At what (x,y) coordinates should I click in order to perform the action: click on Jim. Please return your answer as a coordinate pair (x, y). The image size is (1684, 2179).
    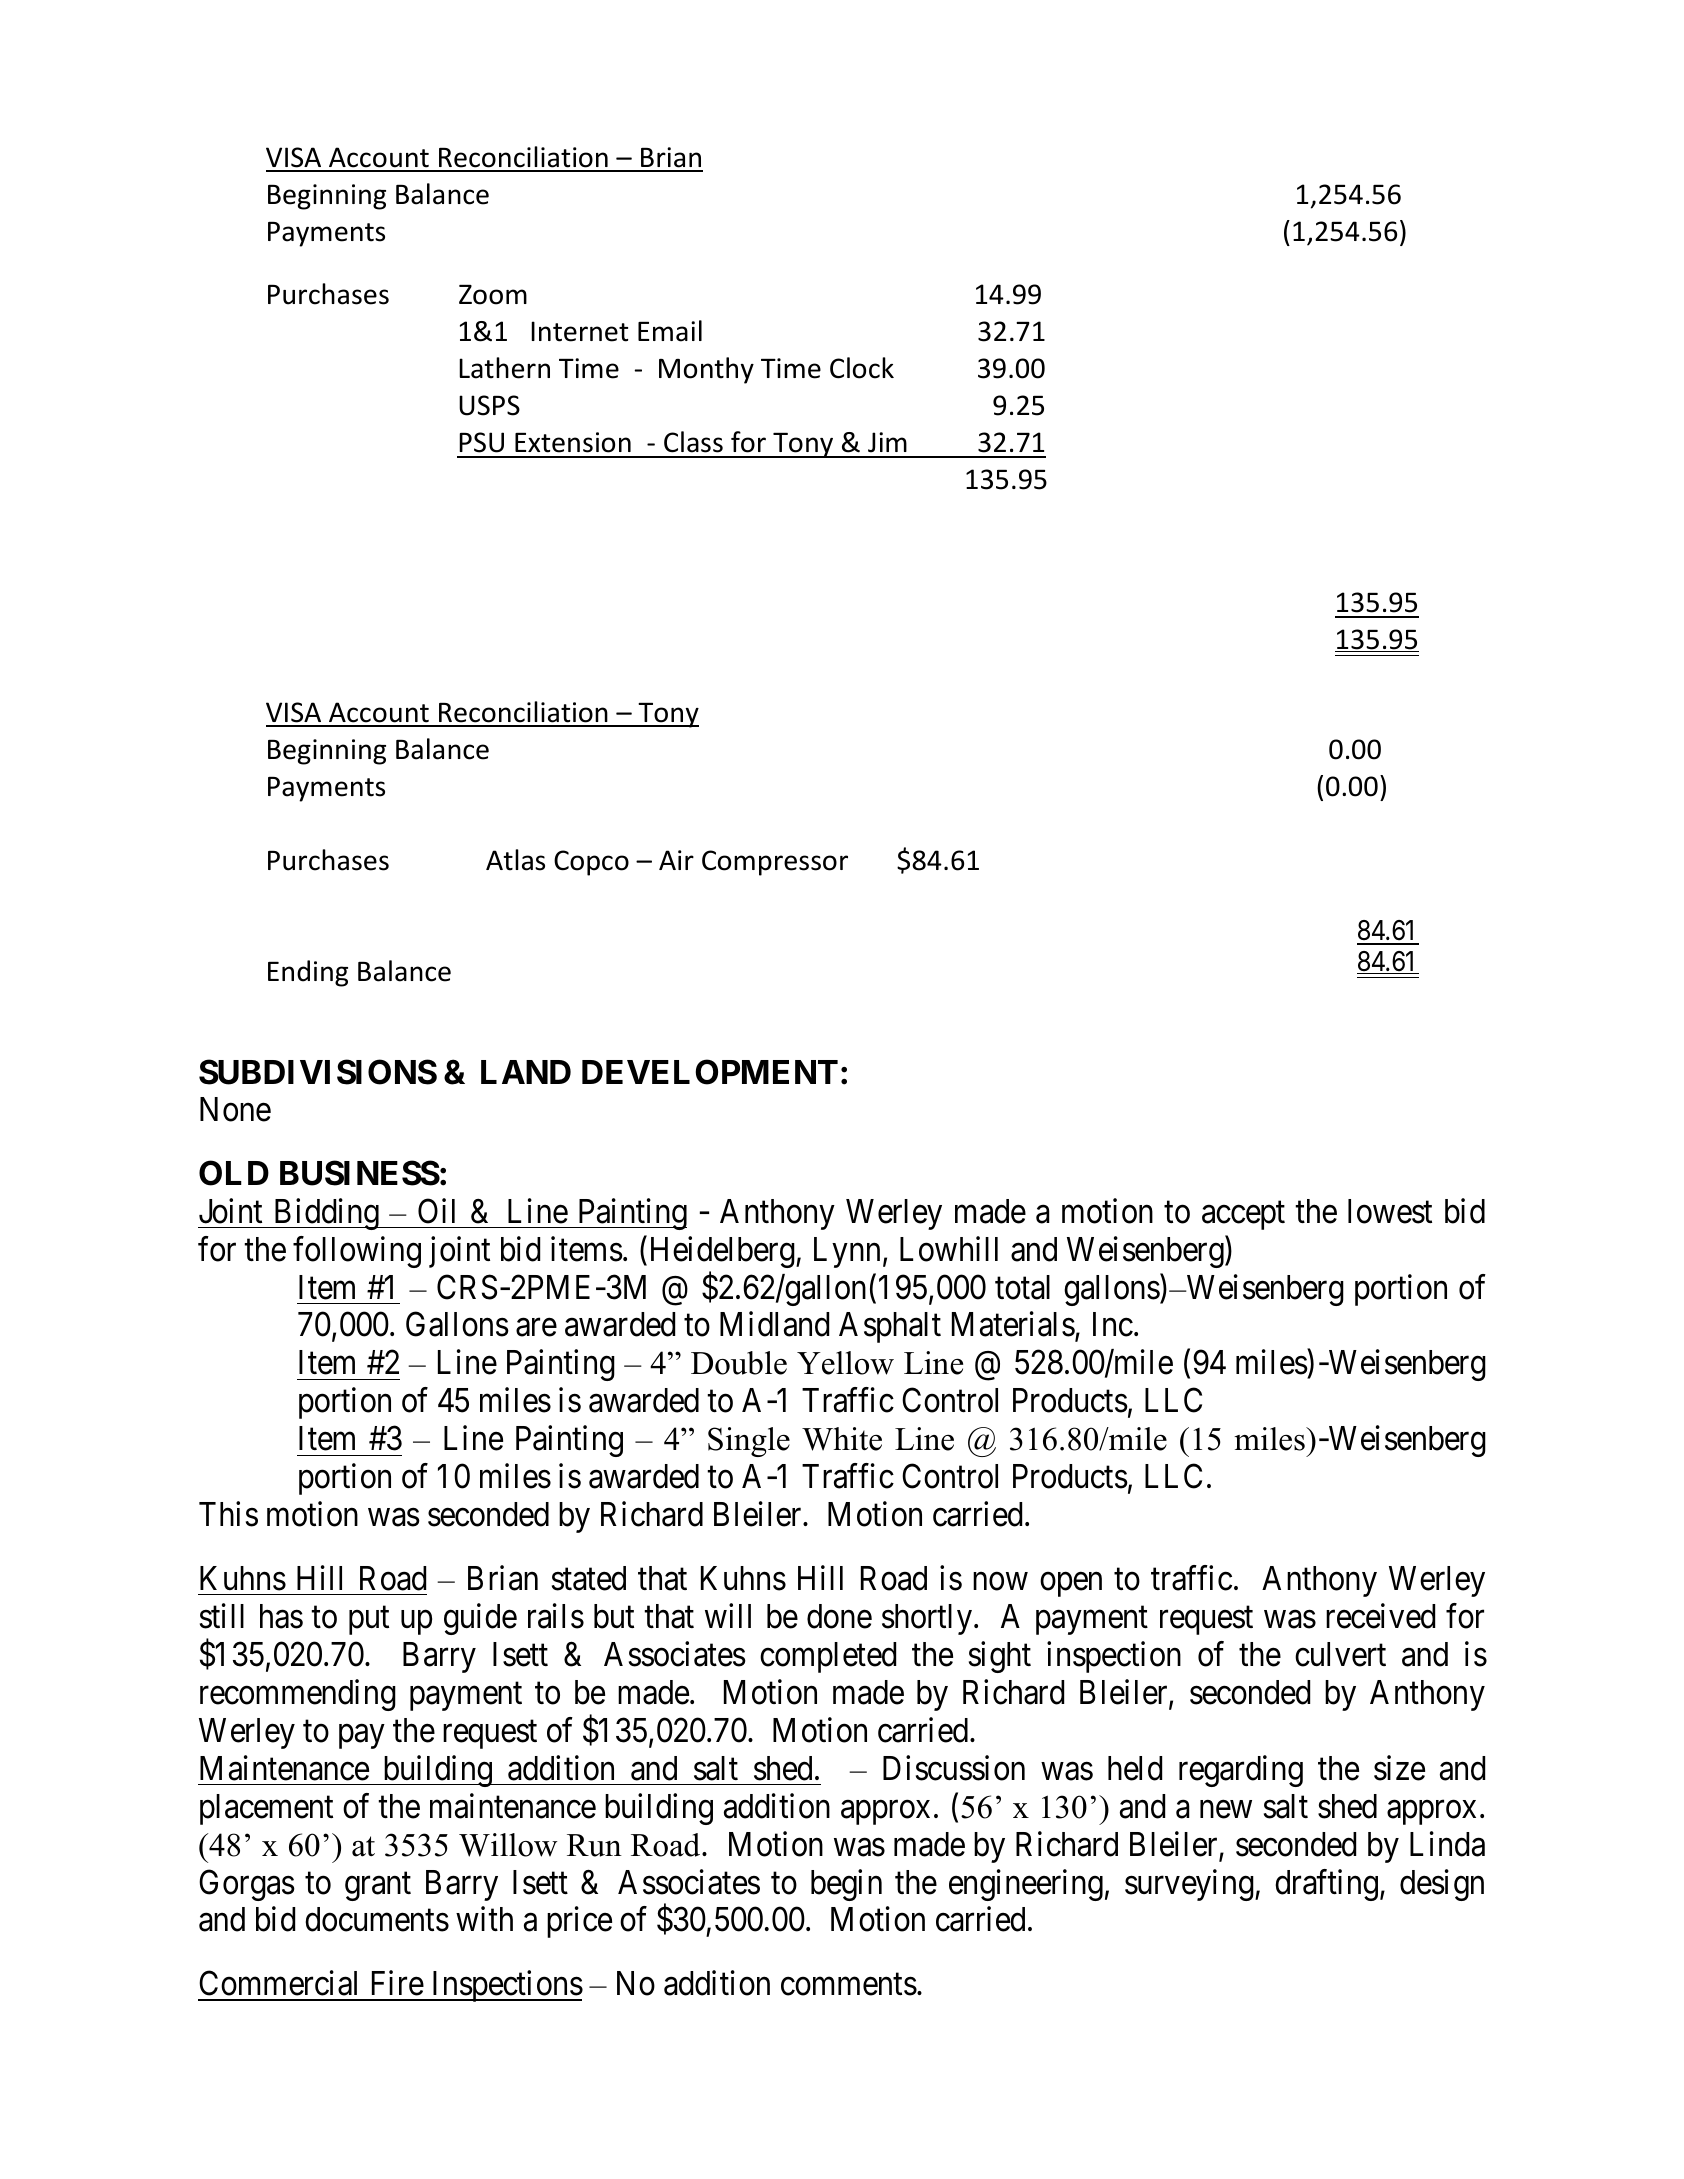
    Looking at the image, I should click on (887, 442).
